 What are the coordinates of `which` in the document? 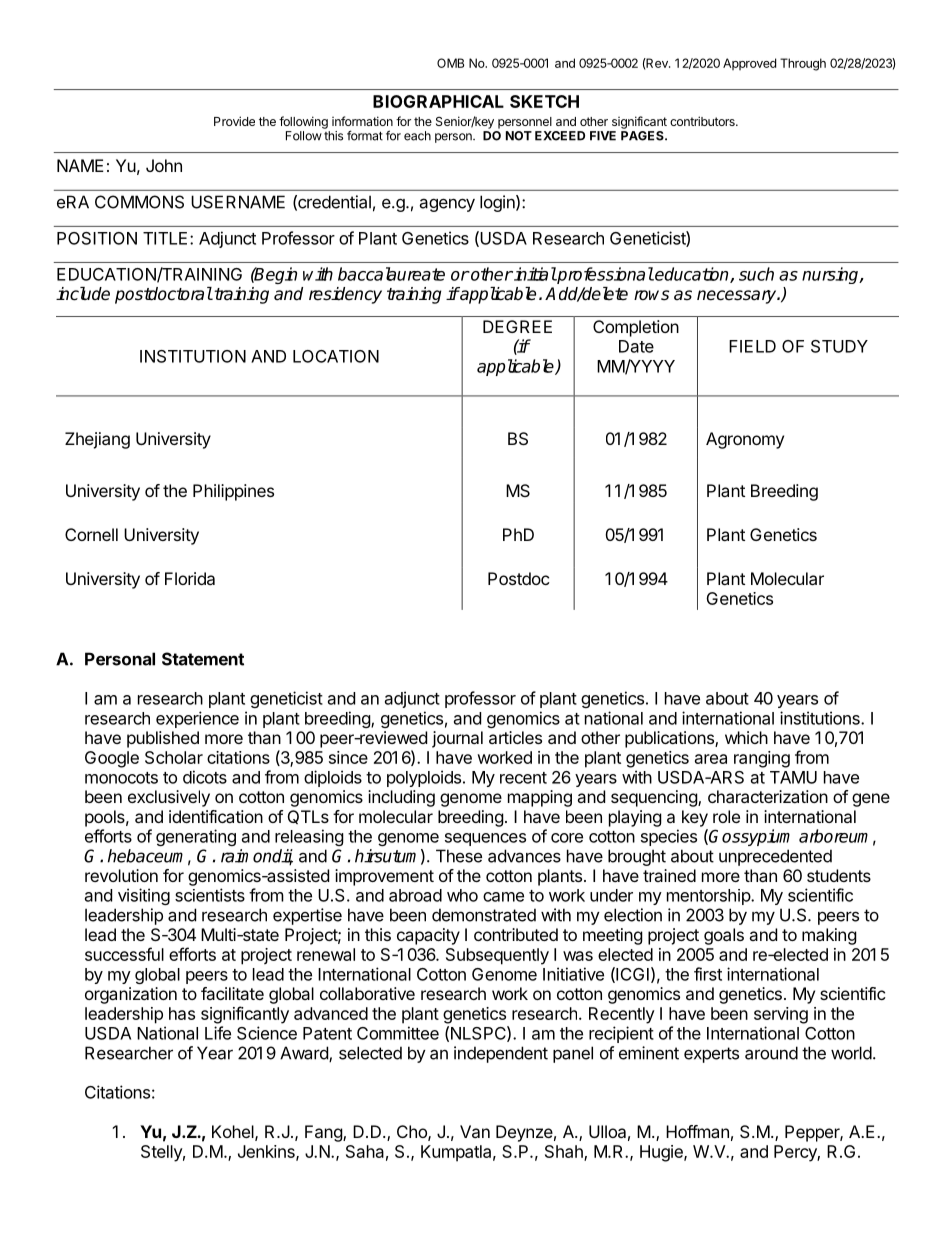 It's located at (746, 737).
